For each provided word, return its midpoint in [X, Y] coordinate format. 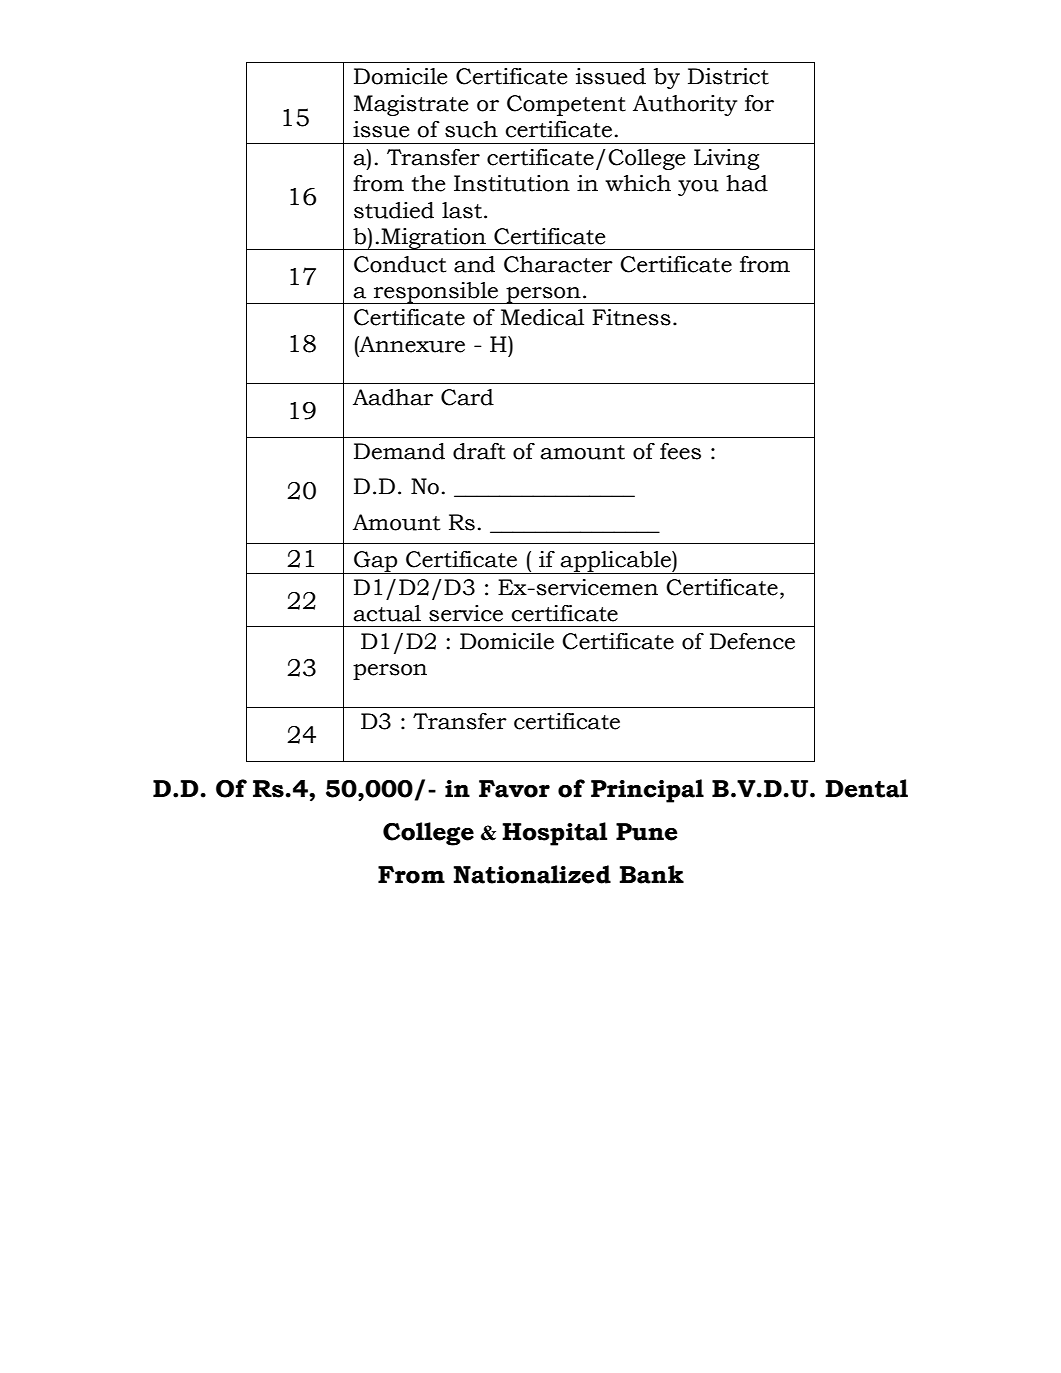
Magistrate [411, 105]
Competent [566, 105]
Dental [866, 788]
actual [387, 613]
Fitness [631, 317]
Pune [646, 832]
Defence [752, 641]
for [759, 103]
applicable [616, 562]
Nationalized [532, 874]
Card [467, 397]
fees [680, 451]
